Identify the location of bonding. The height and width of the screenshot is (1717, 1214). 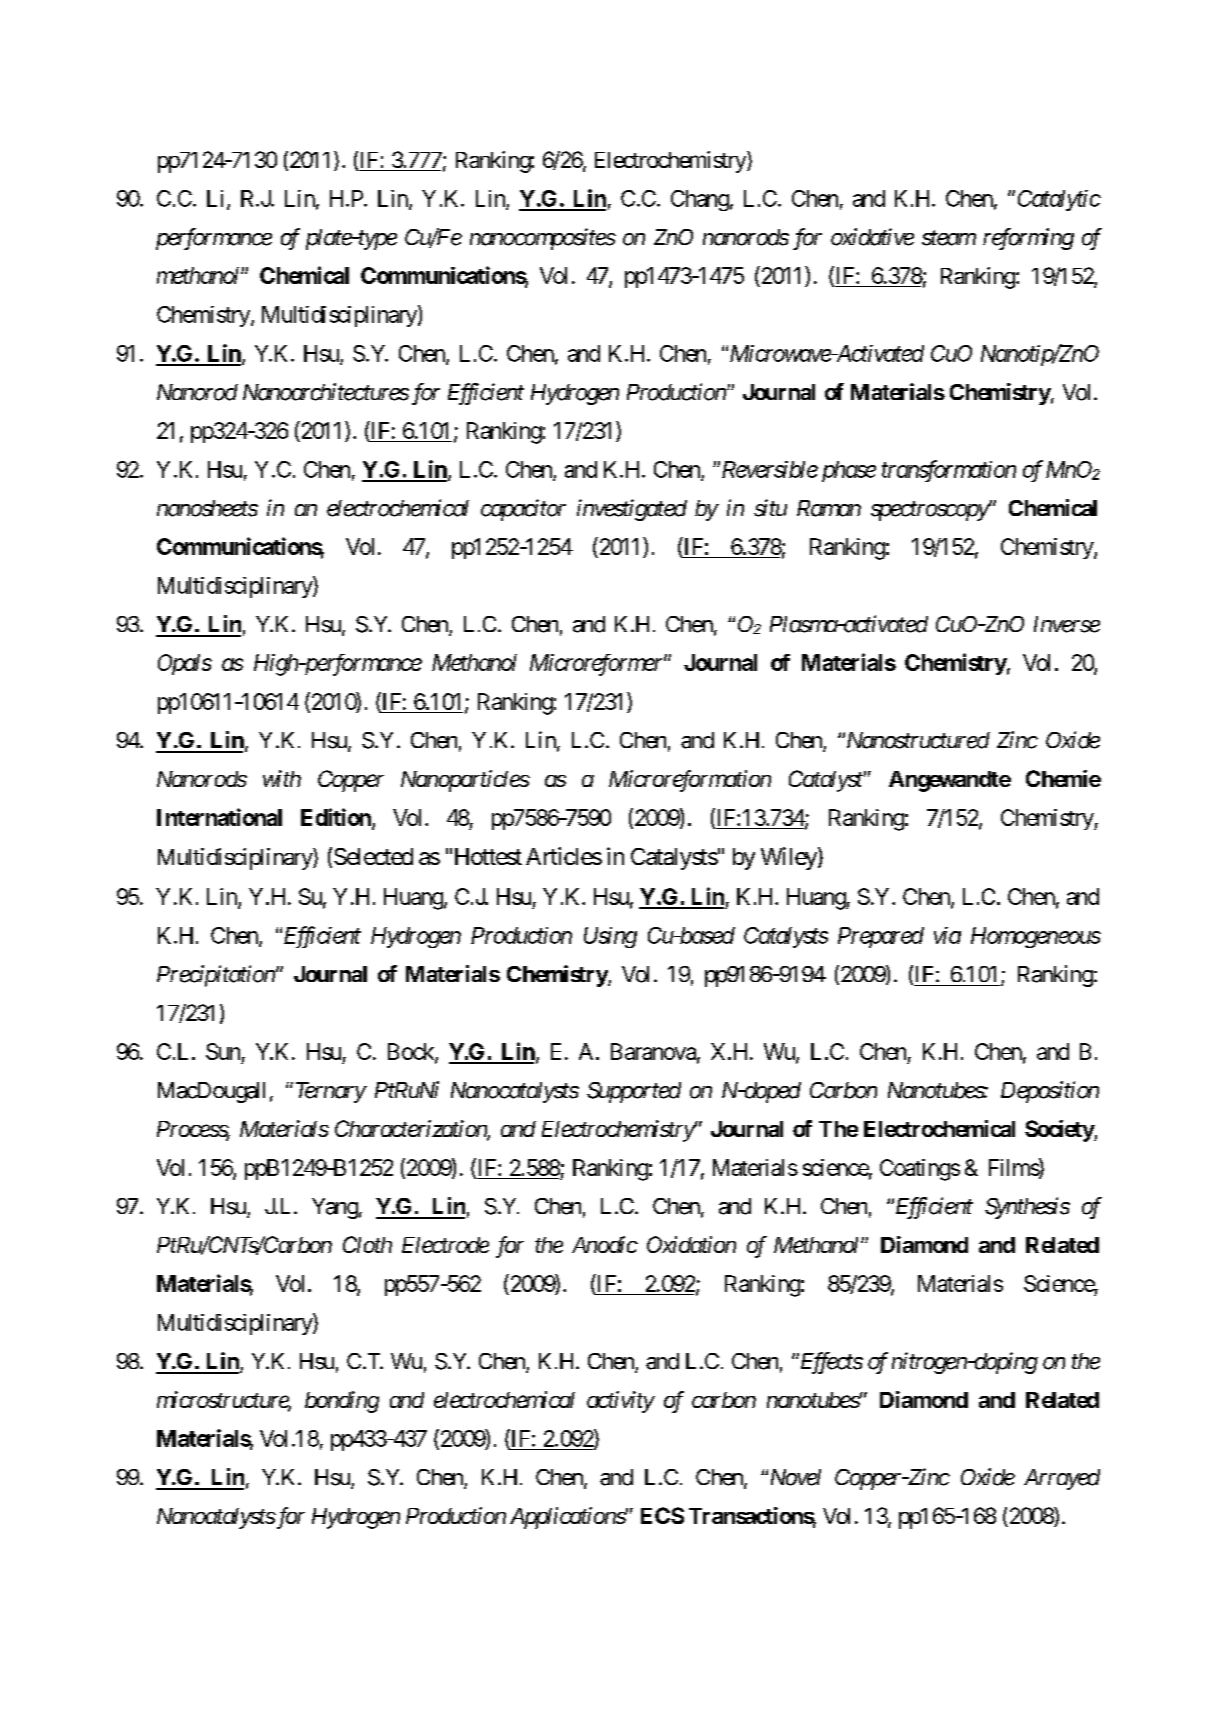
(342, 1402).
